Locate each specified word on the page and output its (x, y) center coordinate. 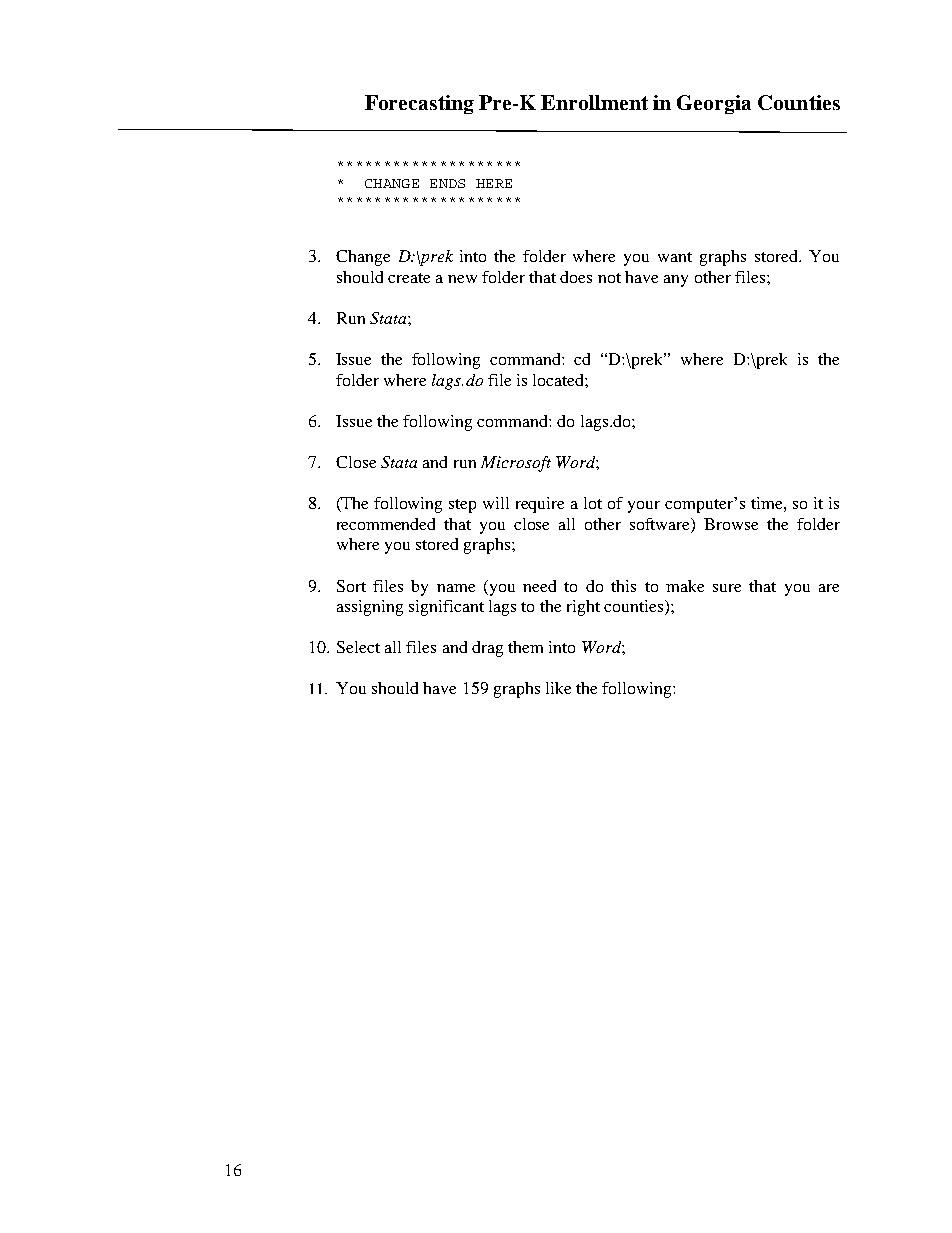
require (540, 505)
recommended (386, 524)
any (676, 281)
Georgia (714, 104)
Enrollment (594, 102)
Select (358, 647)
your (644, 507)
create (409, 278)
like (558, 688)
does (576, 277)
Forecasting (419, 104)
